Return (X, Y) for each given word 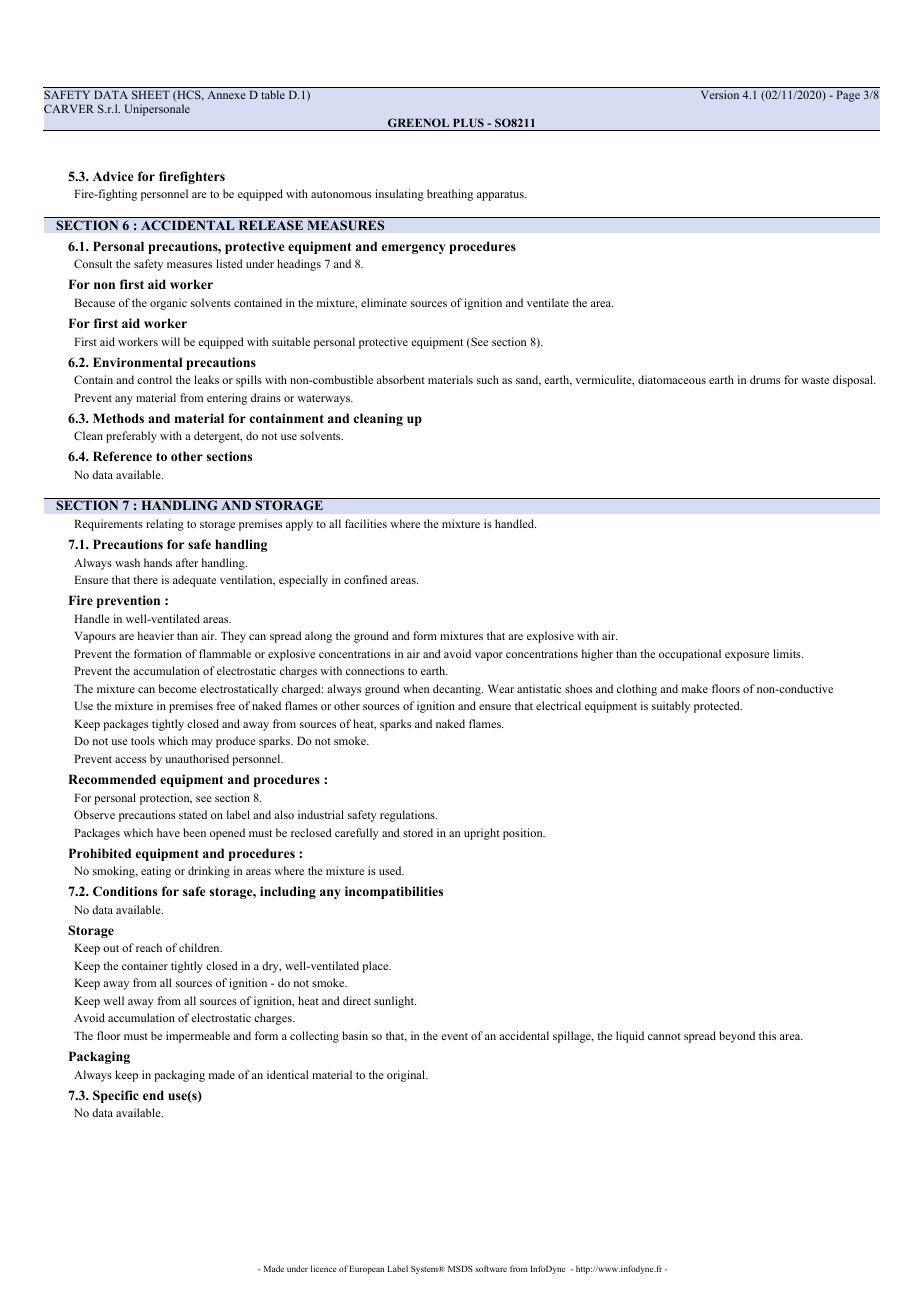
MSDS (460, 1268)
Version (720, 94)
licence (323, 1268)
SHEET (151, 94)
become (178, 688)
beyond (737, 1037)
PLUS (468, 122)
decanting (458, 690)
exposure (747, 656)
